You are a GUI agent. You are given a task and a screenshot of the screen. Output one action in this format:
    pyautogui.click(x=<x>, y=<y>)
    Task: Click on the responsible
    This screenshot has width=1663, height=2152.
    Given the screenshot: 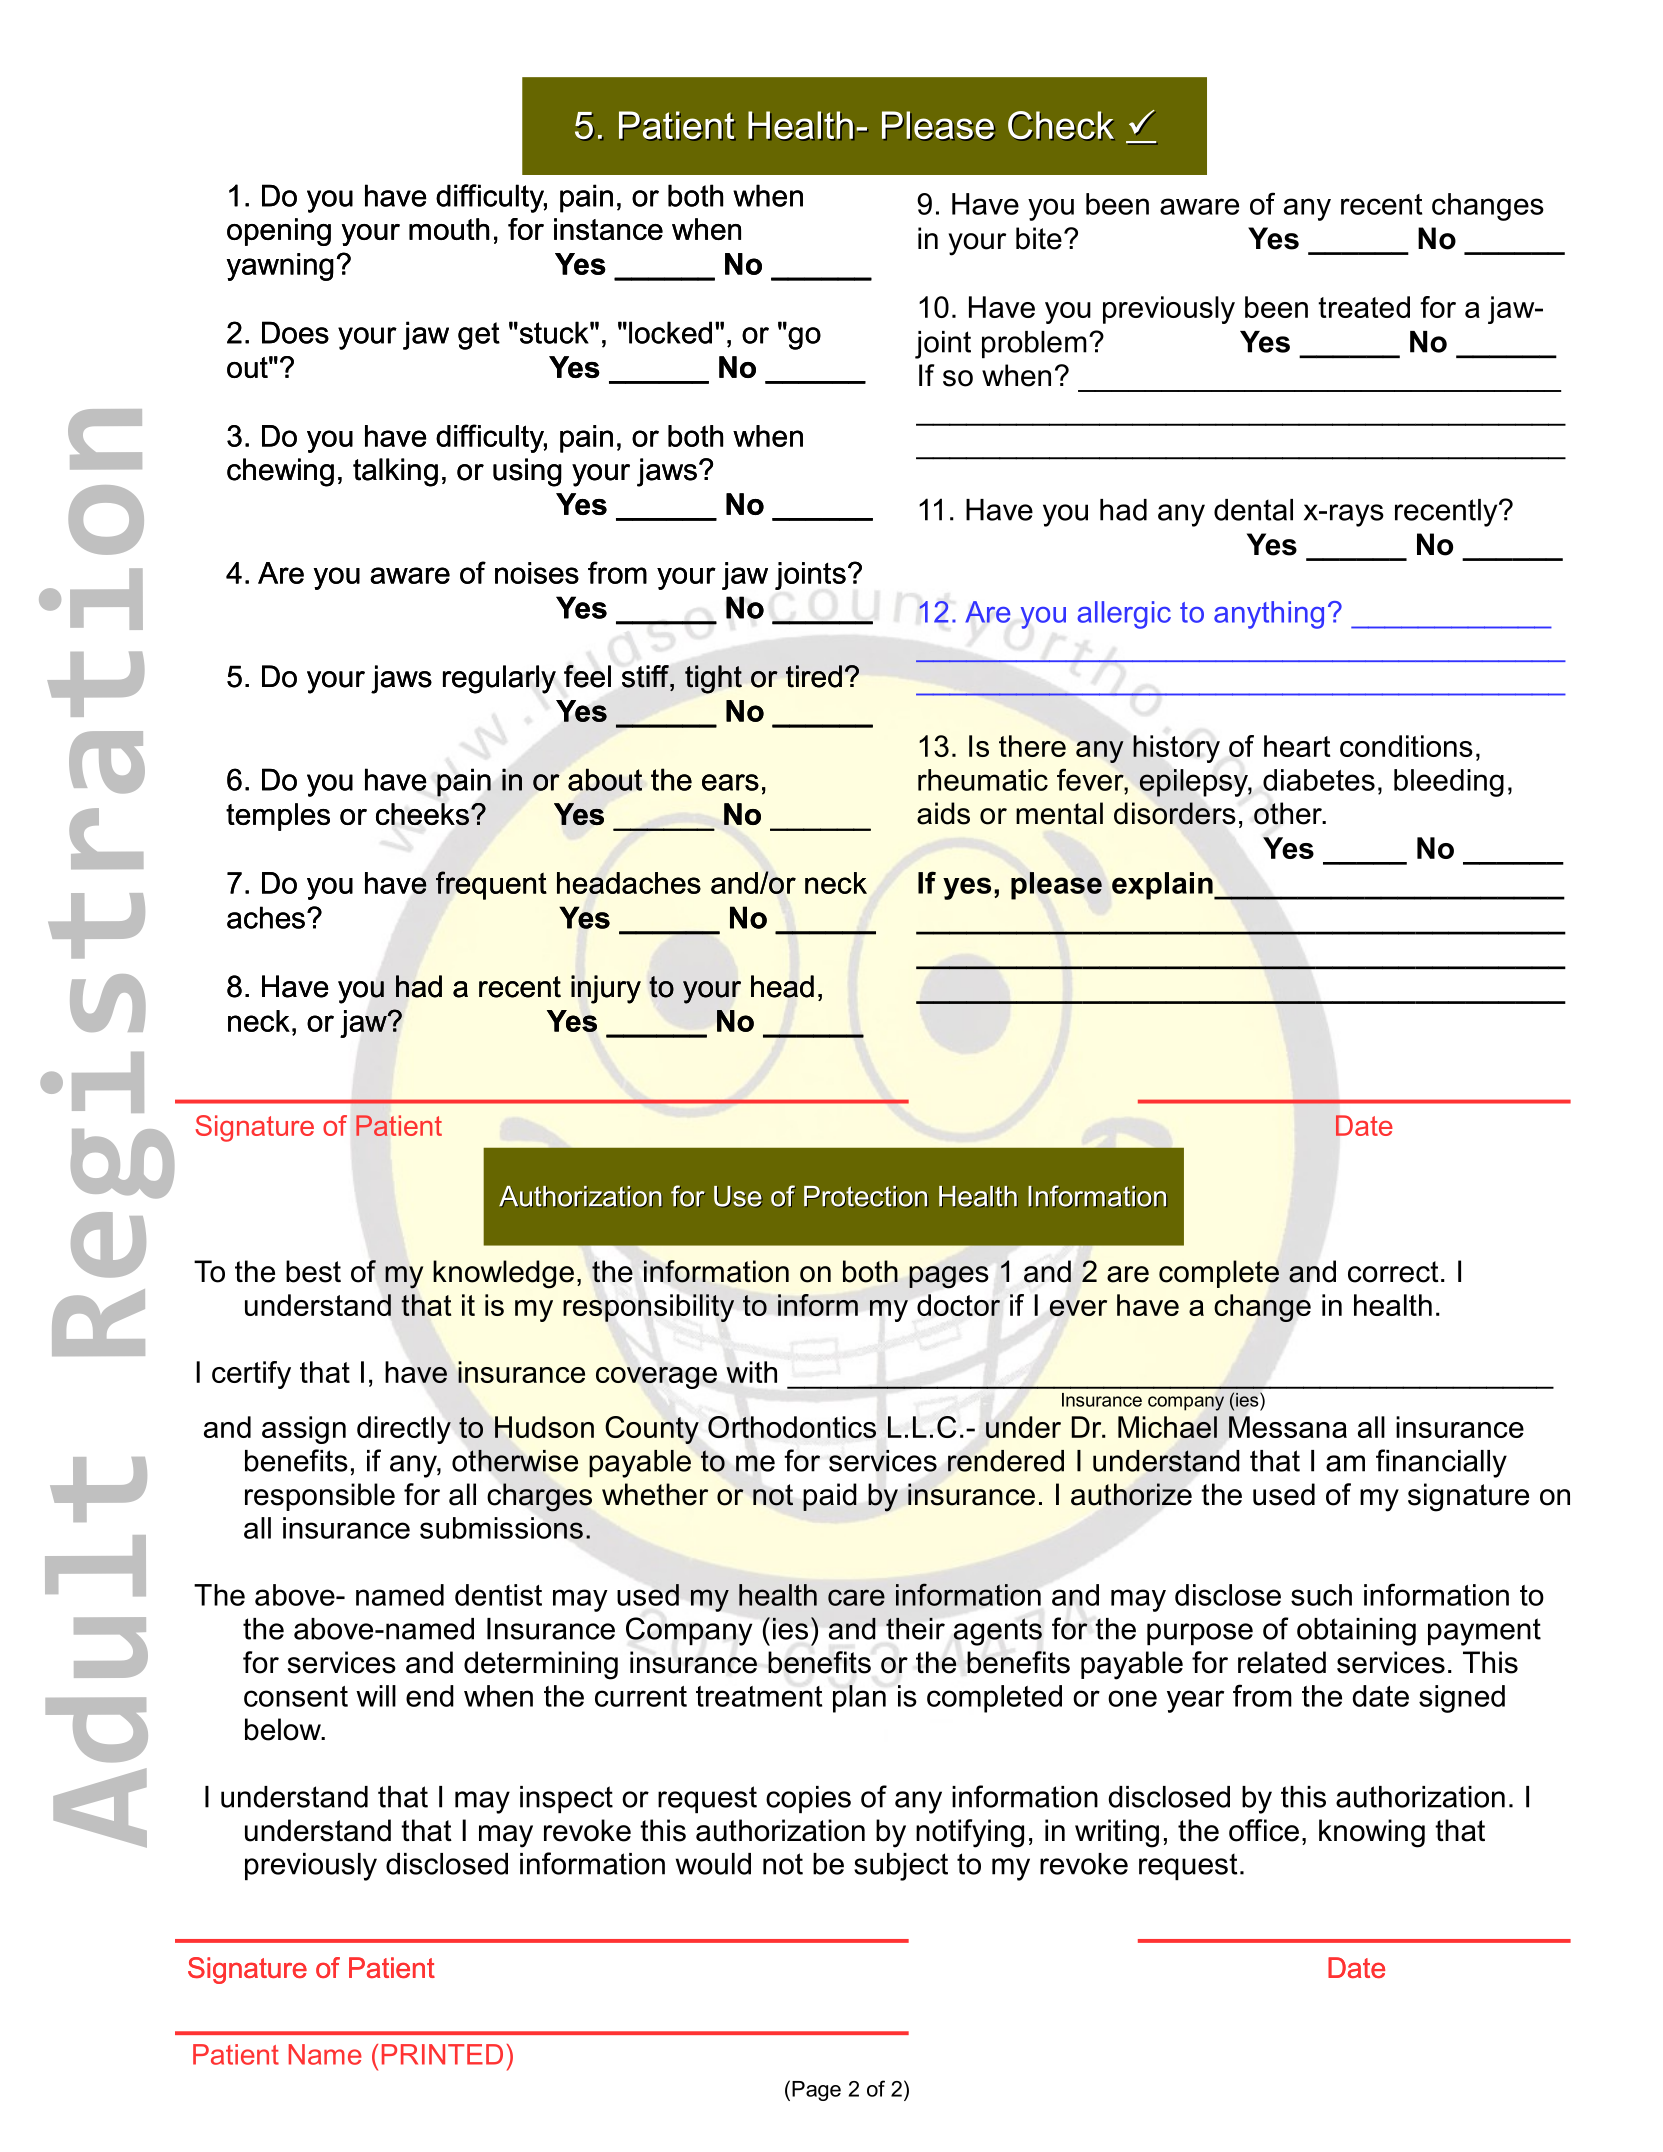 What is the action you would take?
    pyautogui.click(x=320, y=1497)
